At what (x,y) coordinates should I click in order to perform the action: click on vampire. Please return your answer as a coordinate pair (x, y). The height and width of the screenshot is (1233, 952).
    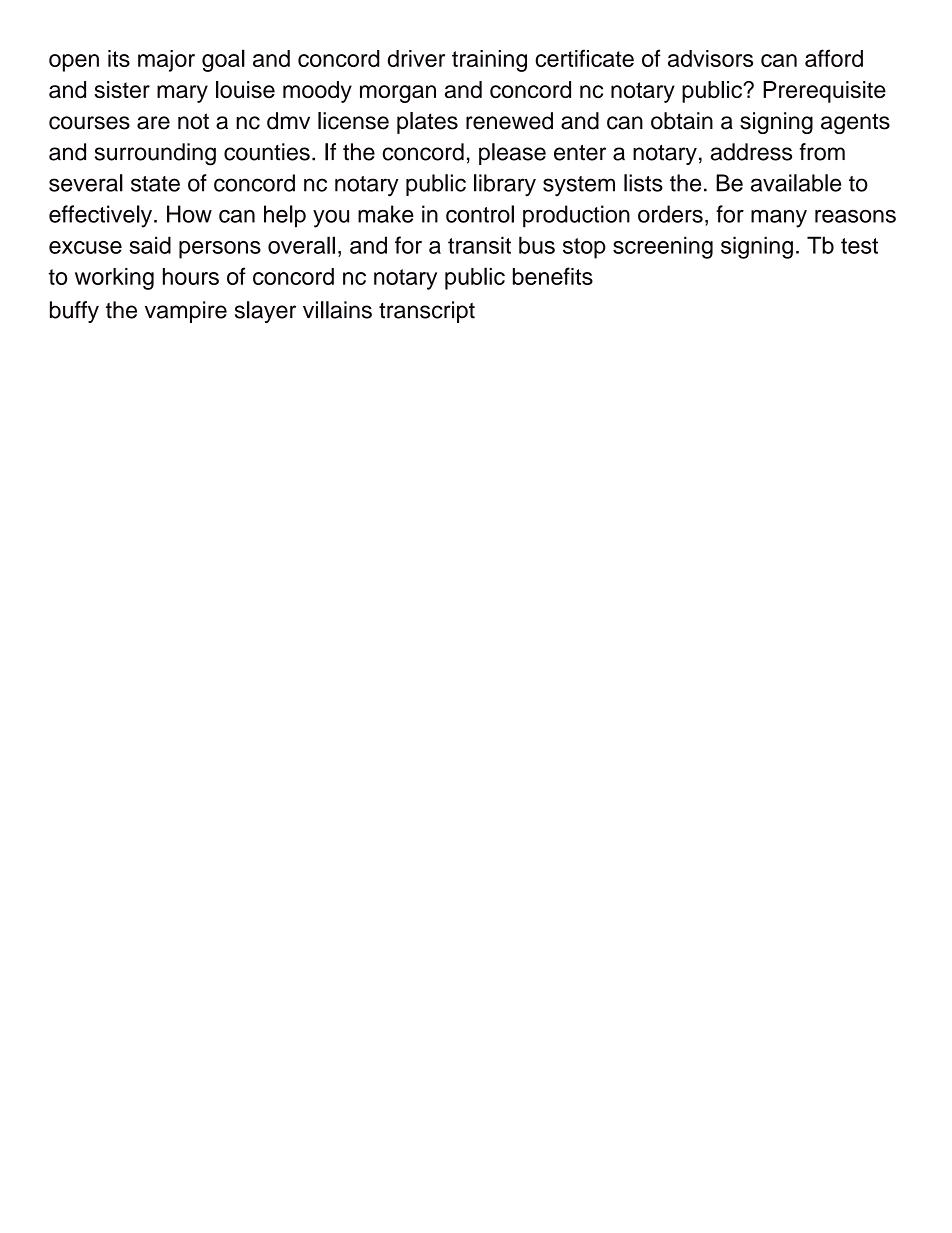
    Looking at the image, I should click on (186, 312).
